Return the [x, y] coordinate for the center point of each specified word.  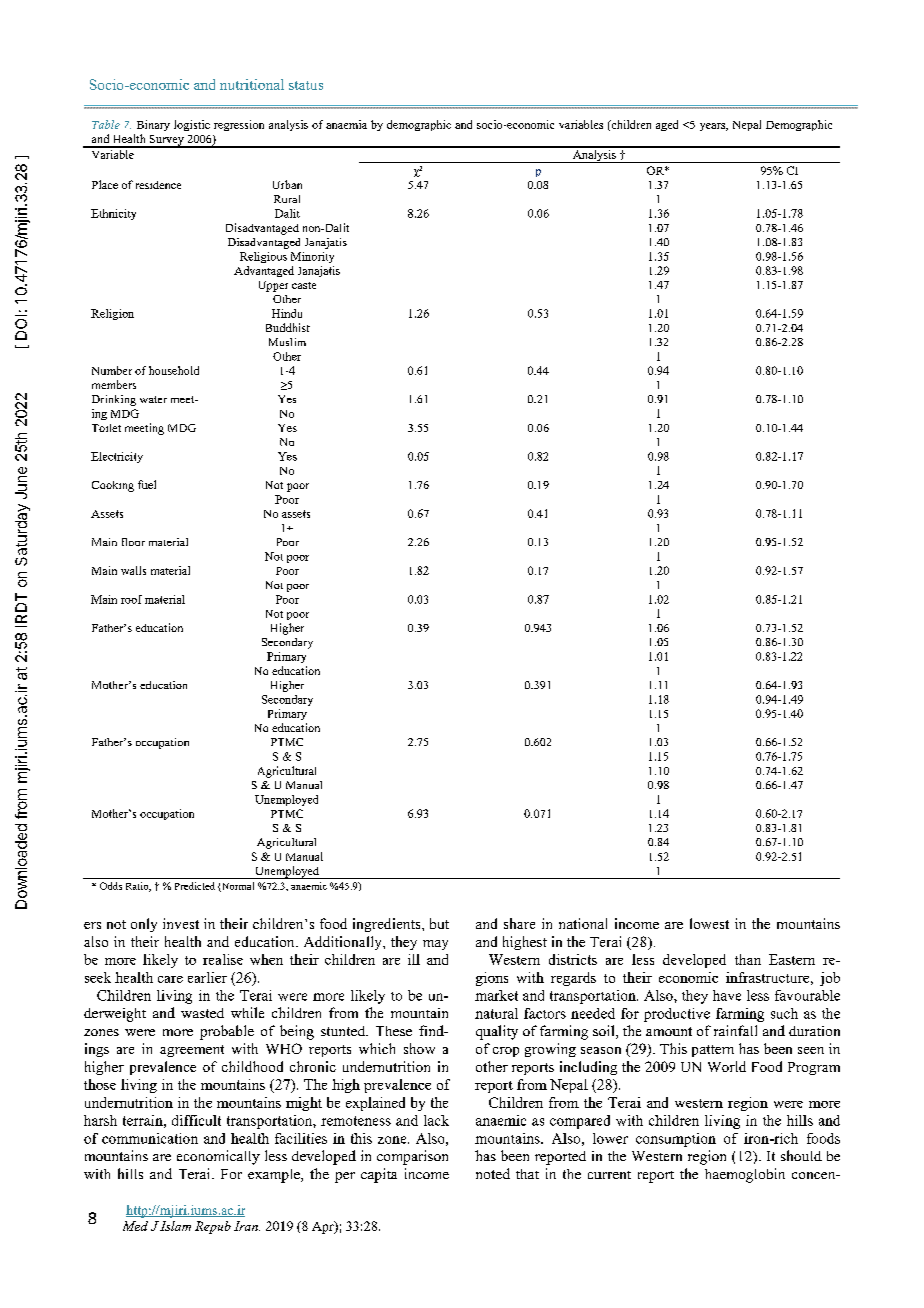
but [439, 923]
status [306, 85]
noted [493, 1173]
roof [131, 599]
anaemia [346, 124]
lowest [709, 923]
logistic [192, 125]
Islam [175, 1226]
